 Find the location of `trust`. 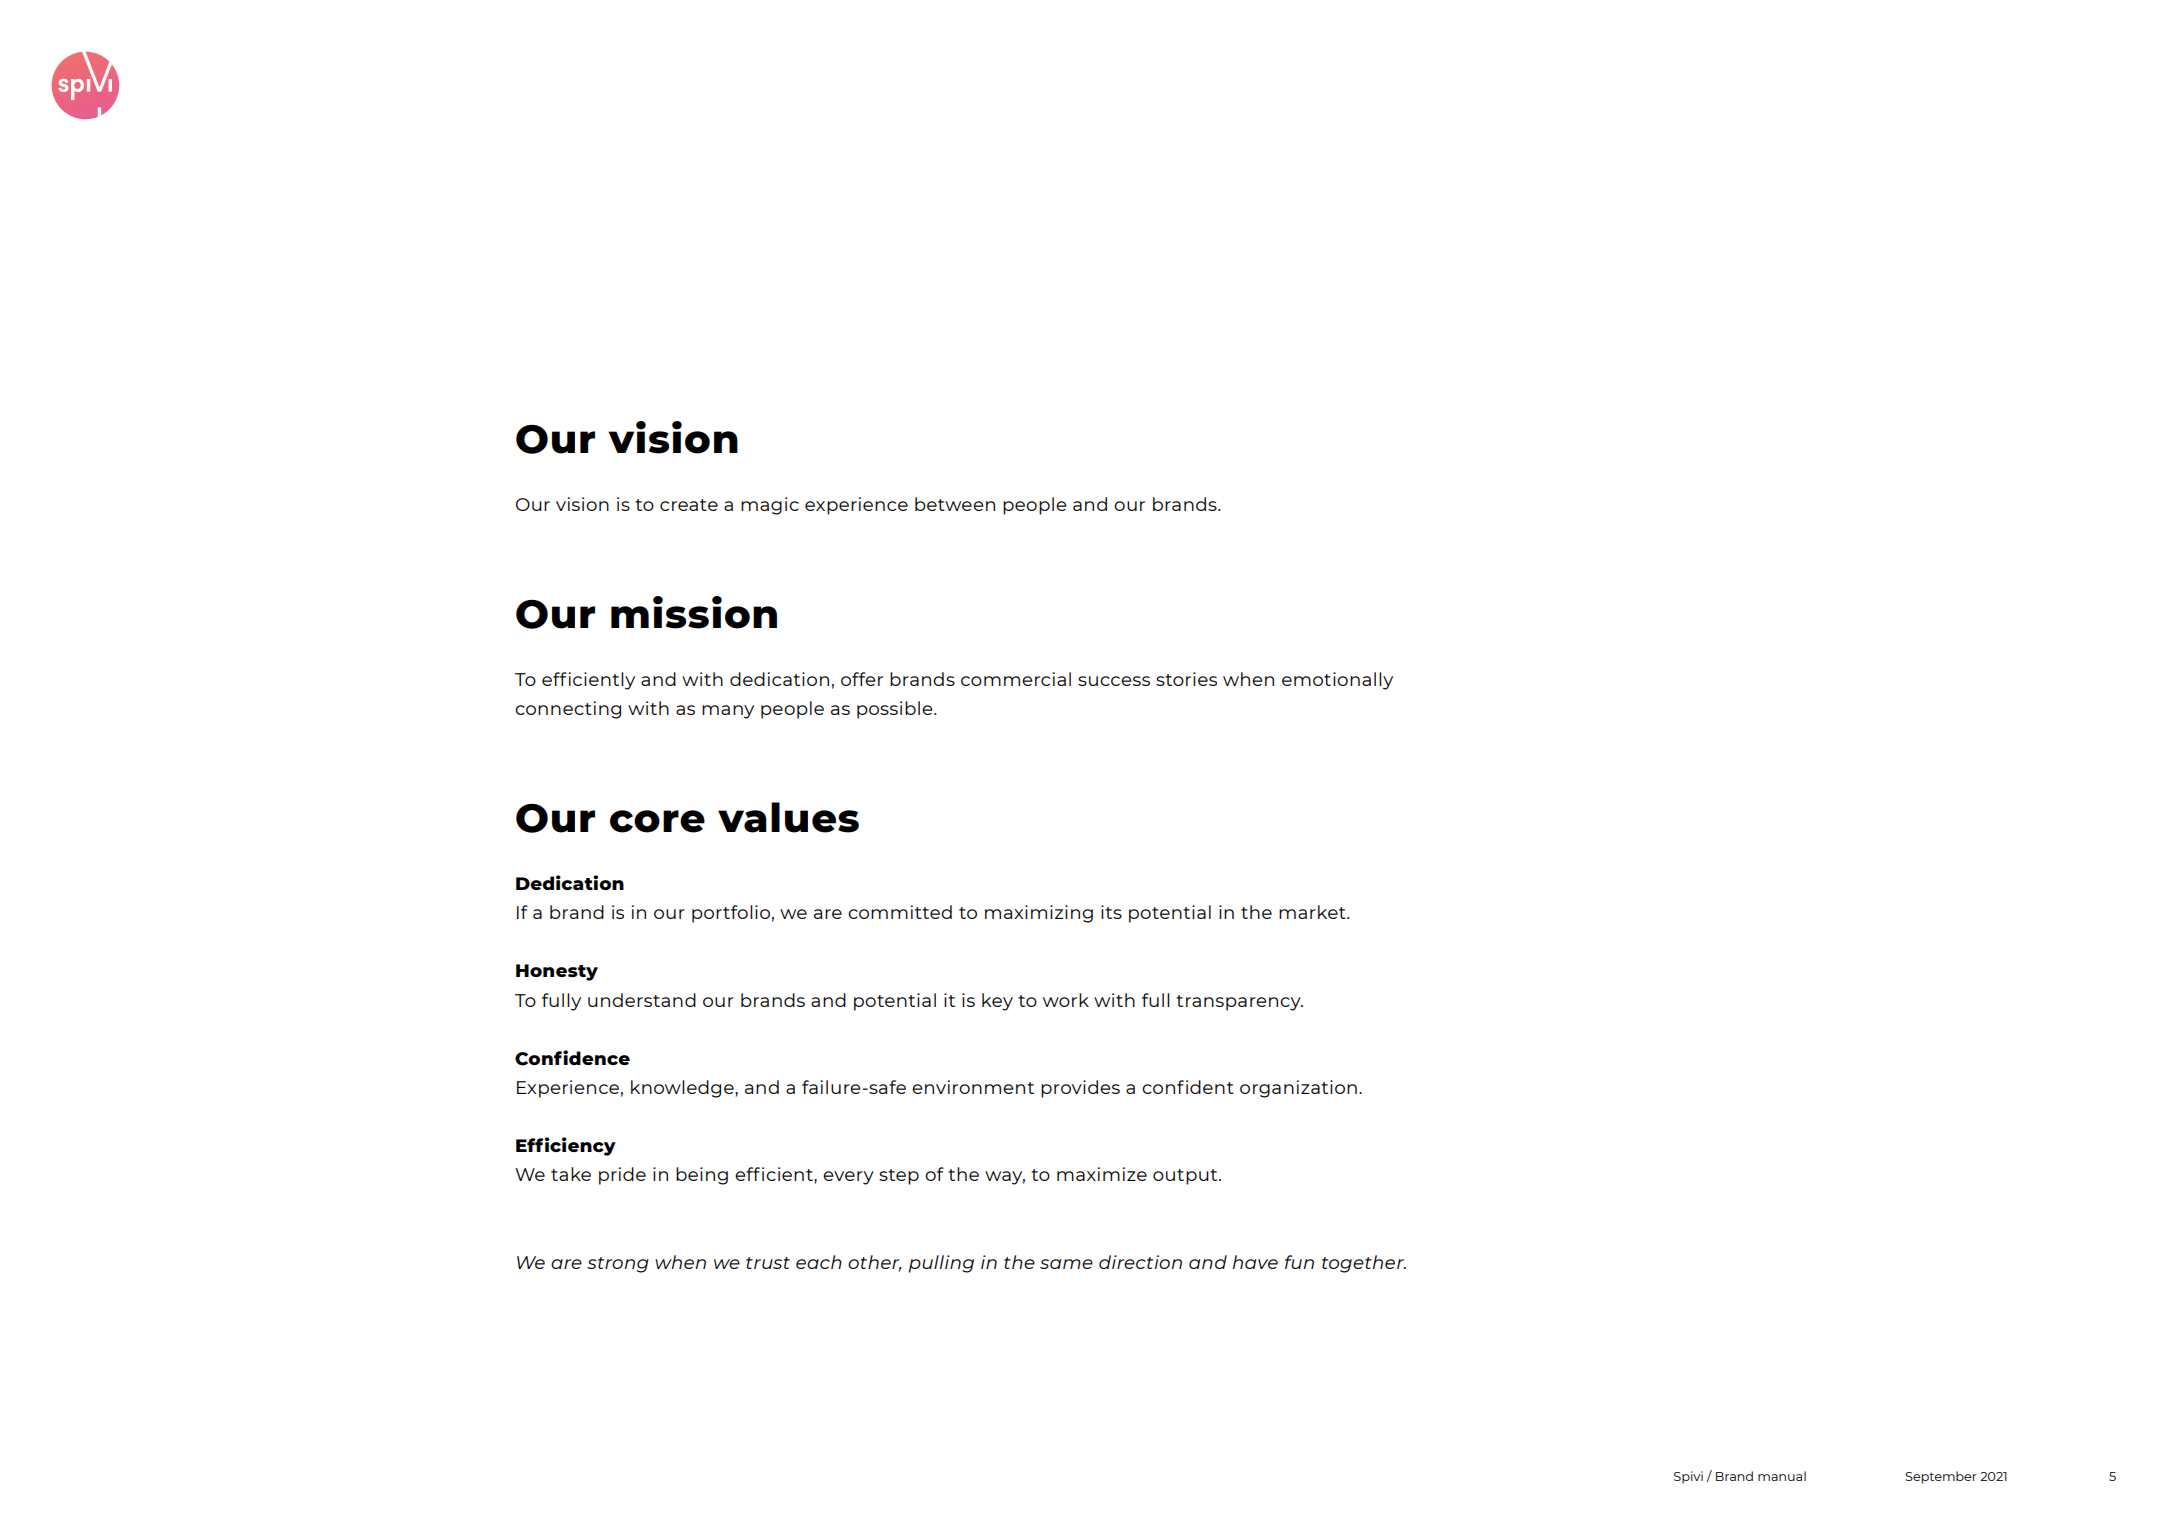

trust is located at coordinates (768, 1263).
